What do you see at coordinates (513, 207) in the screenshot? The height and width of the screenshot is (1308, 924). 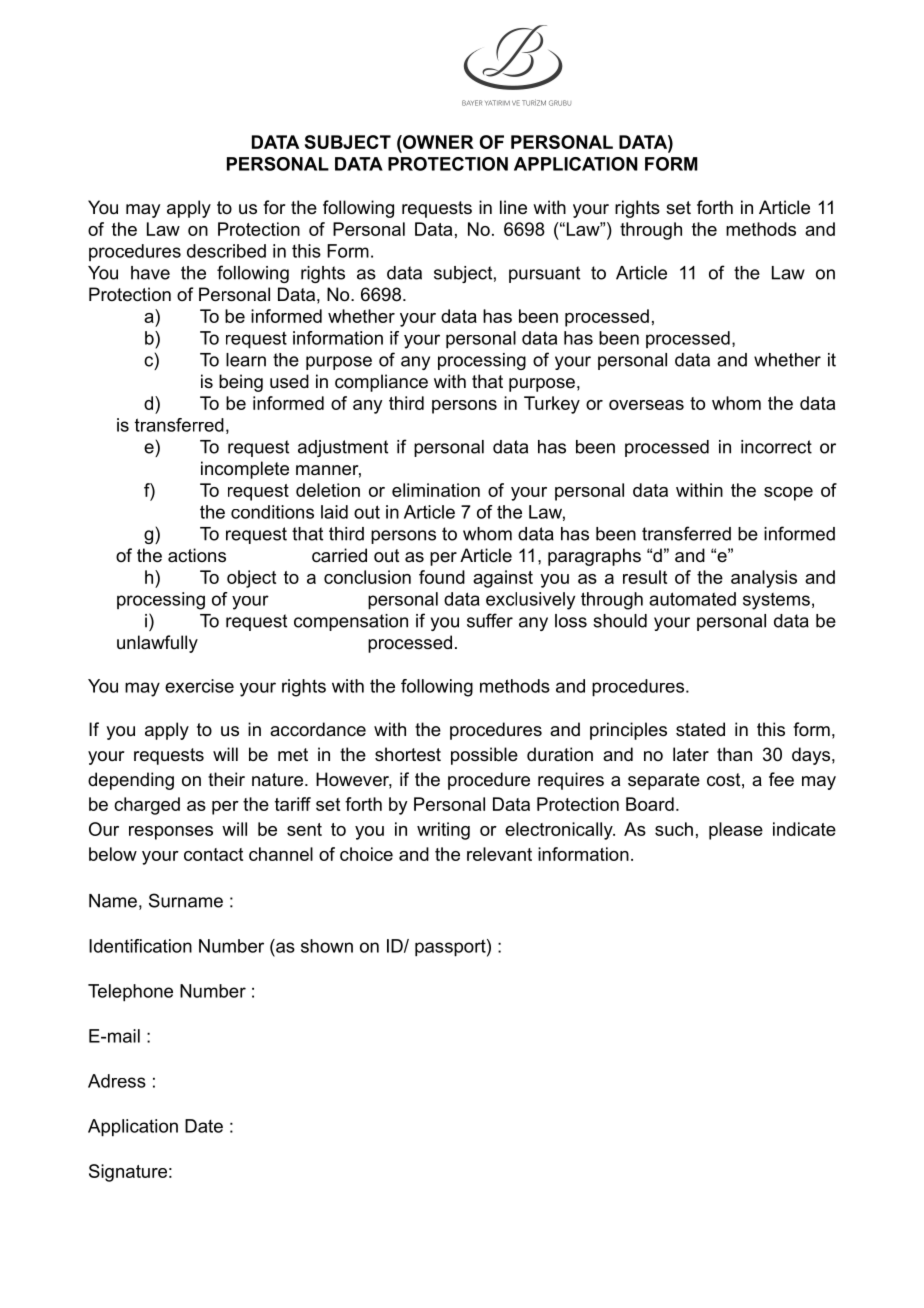 I see `line` at bounding box center [513, 207].
